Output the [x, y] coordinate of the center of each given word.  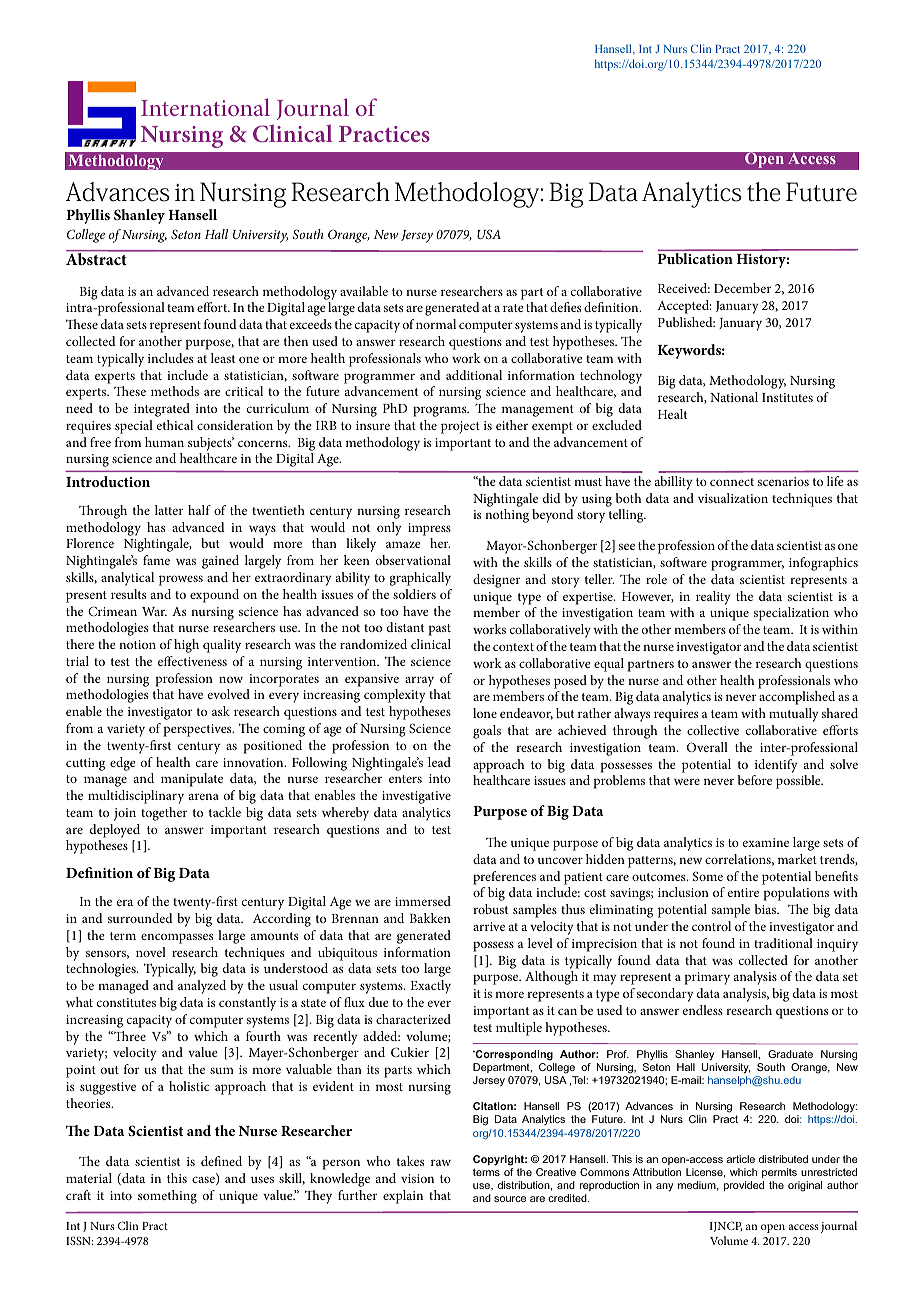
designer [496, 581]
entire [743, 892]
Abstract [97, 258]
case [204, 1180]
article [741, 1159]
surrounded [140, 918]
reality [713, 598]
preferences [504, 878]
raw [441, 1163]
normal [436, 324]
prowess [181, 580]
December [742, 288]
